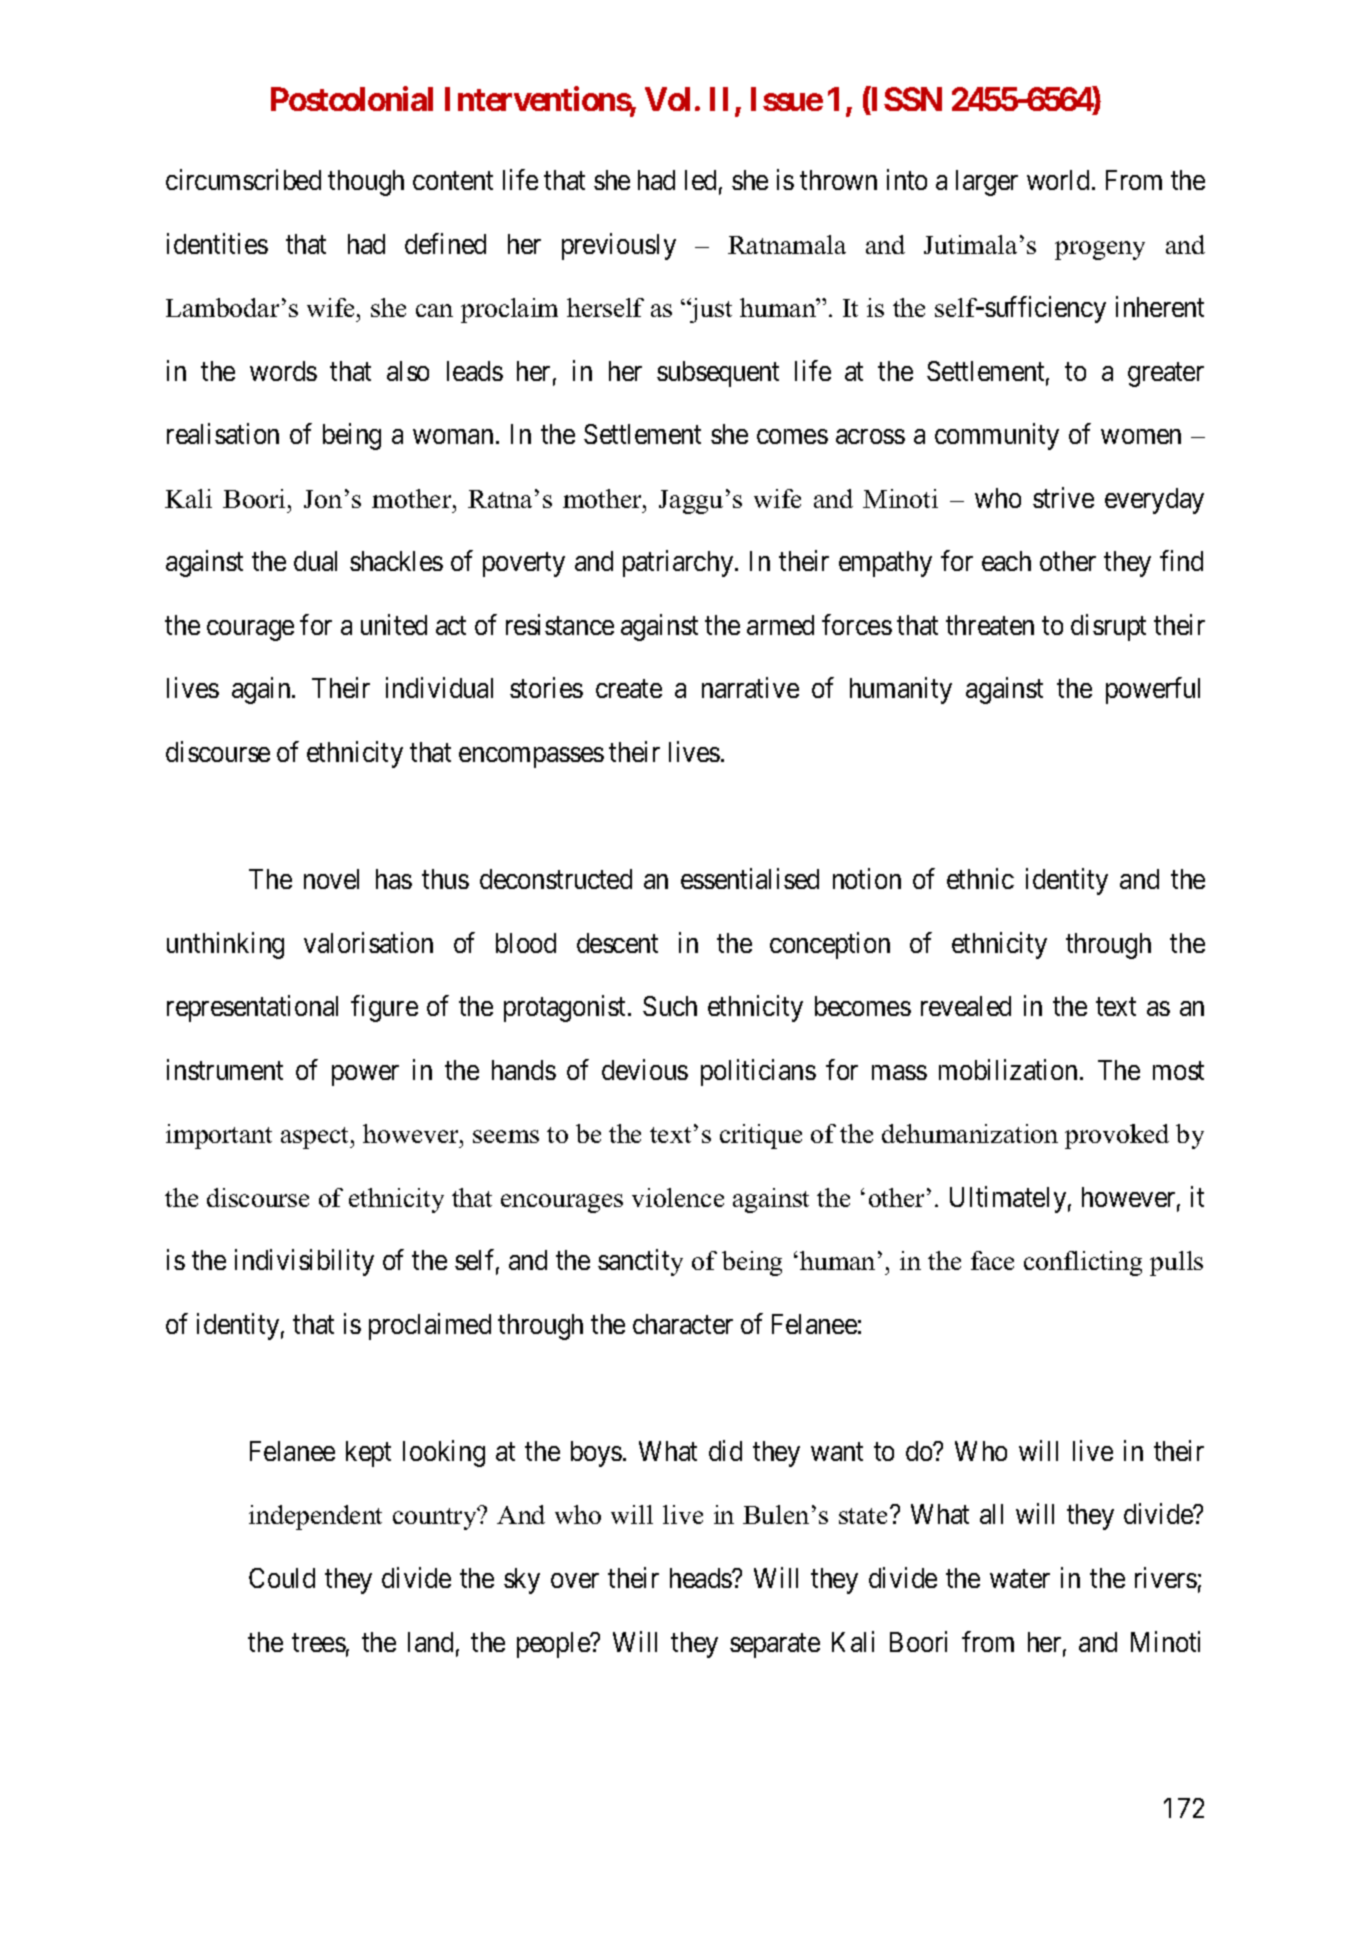 The image size is (1371, 1938). I want to click on trees, so click(319, 1643).
